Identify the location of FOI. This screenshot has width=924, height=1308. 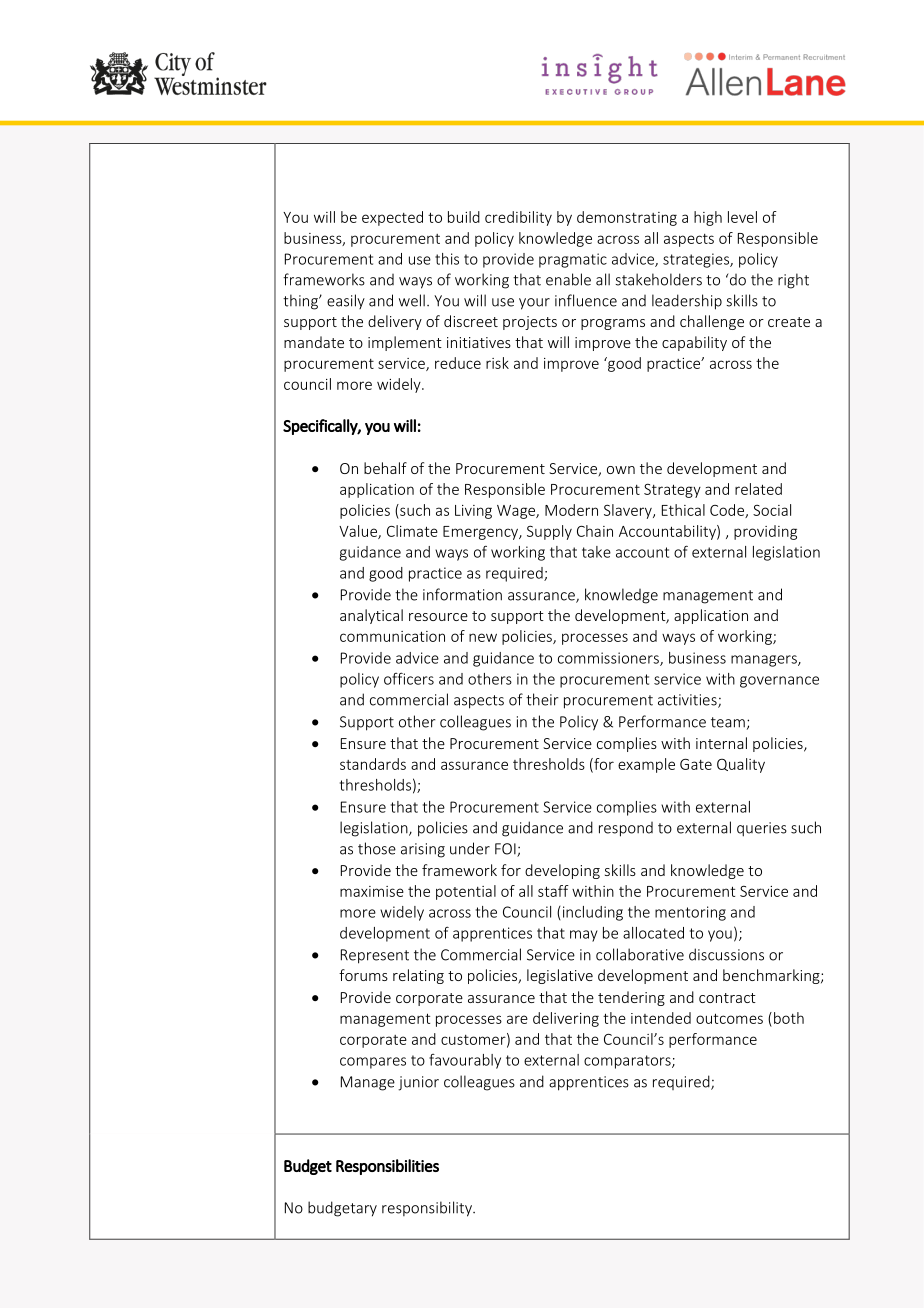
(506, 850).
